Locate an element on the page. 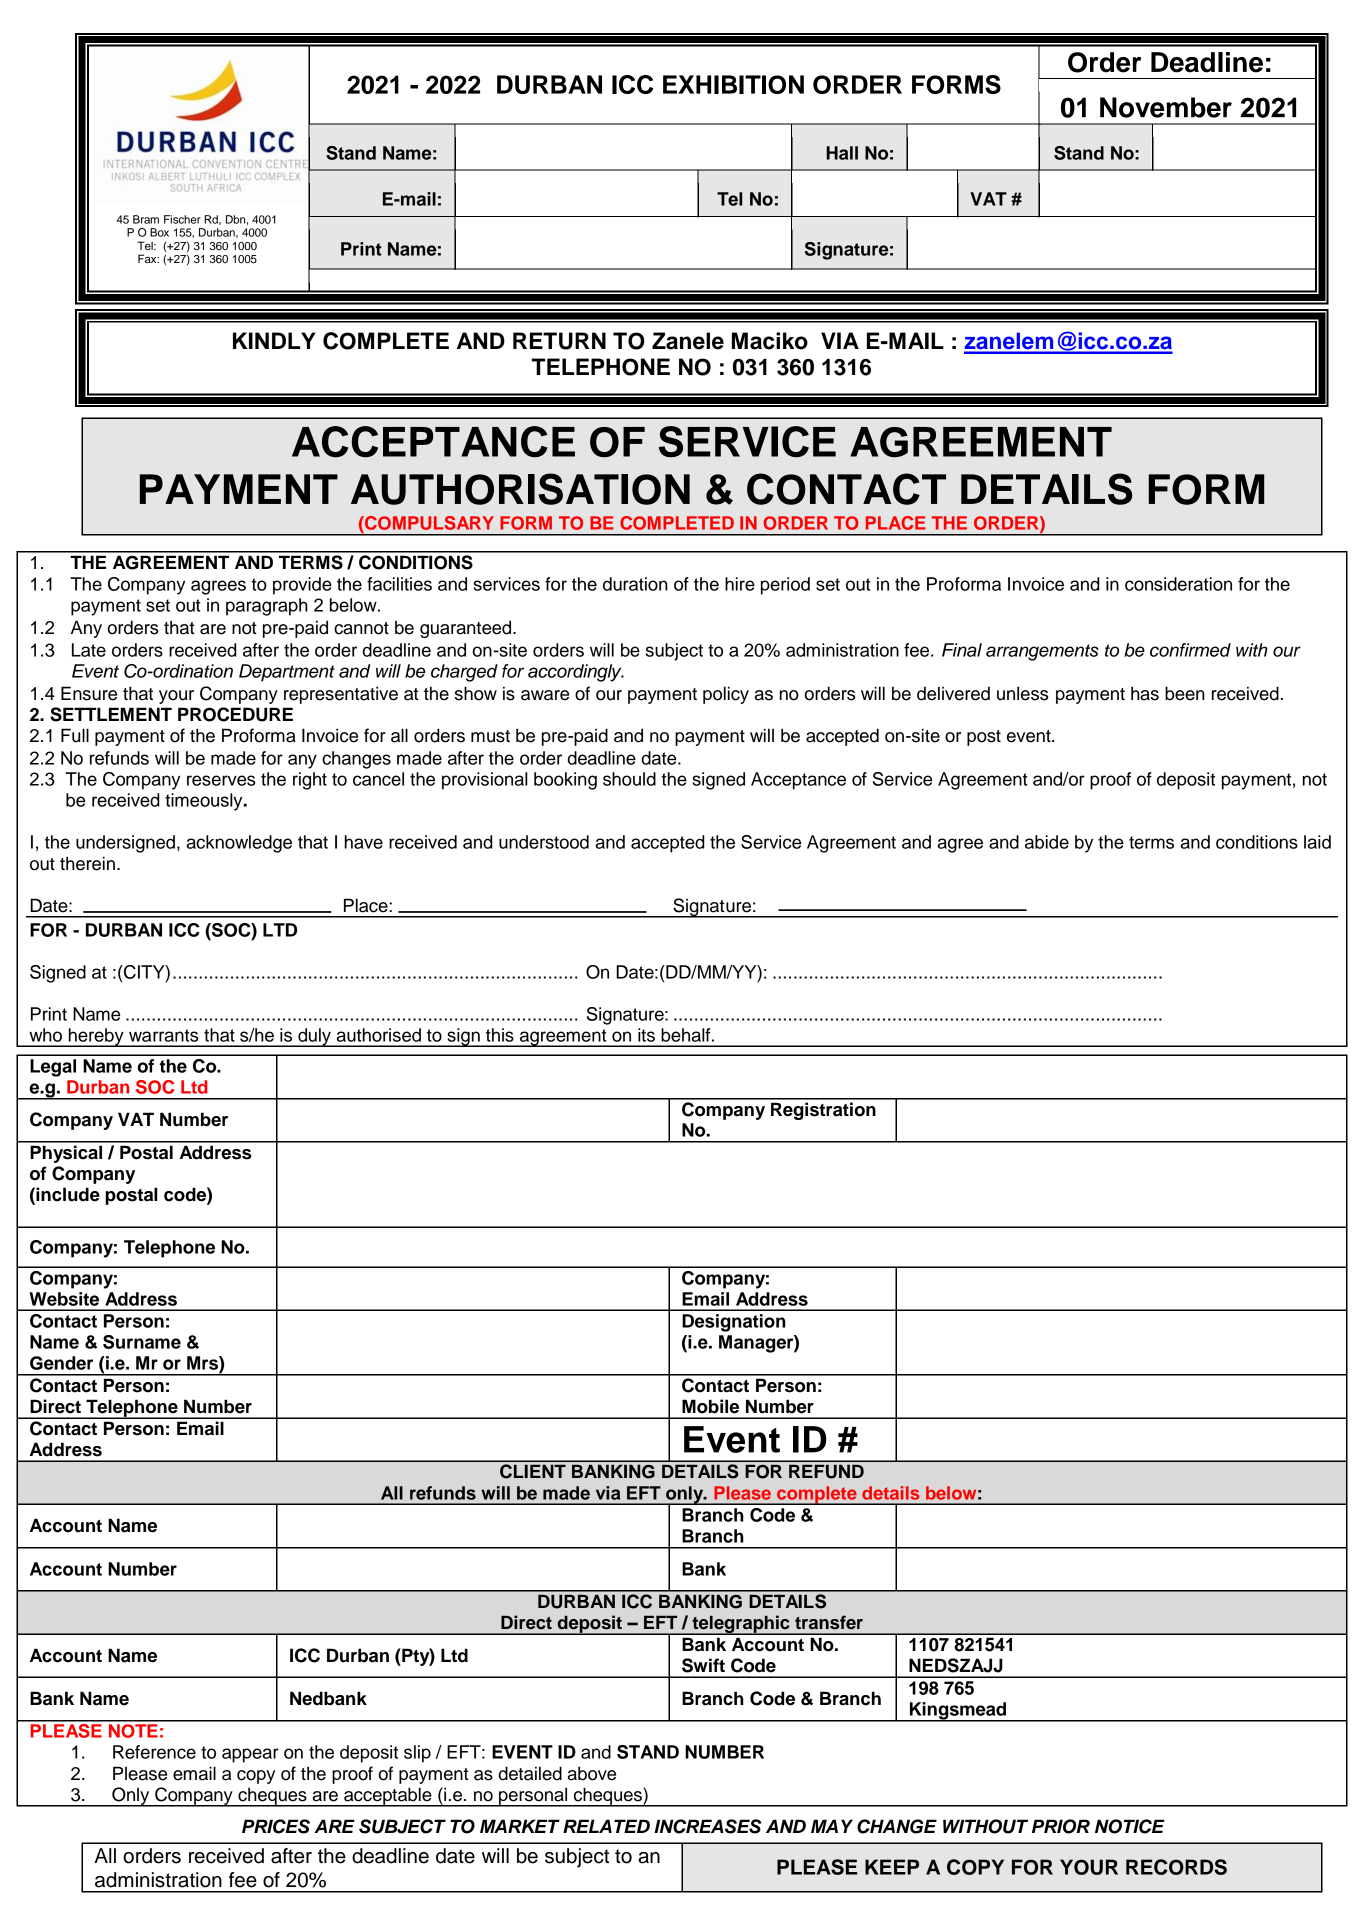 This page has width=1362, height=1925. consideration is located at coordinates (1178, 584).
